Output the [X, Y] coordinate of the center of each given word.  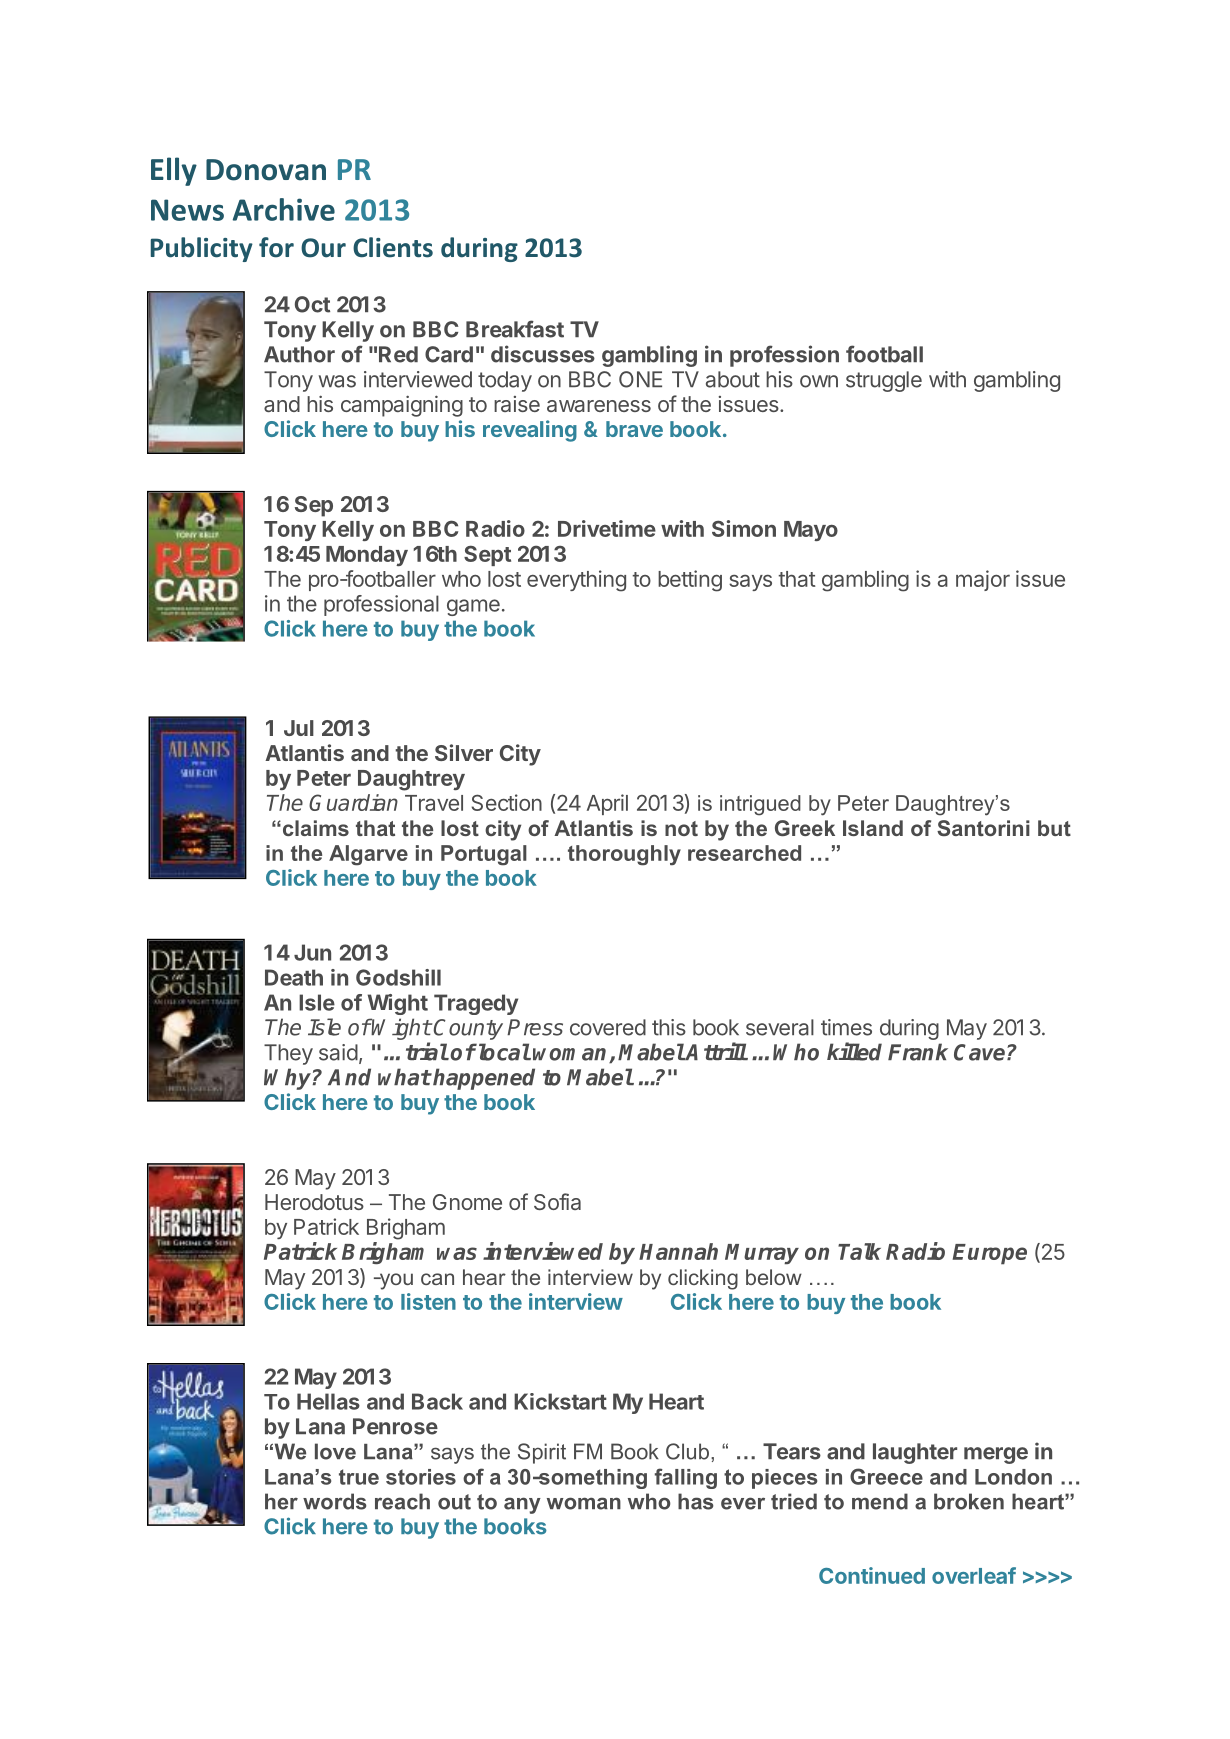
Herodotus [314, 1202]
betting [690, 581]
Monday [367, 556]
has [696, 1501]
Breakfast [515, 329]
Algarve [368, 855]
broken [969, 1501]
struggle [884, 381]
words [335, 1501]
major [983, 580]
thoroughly [624, 855]
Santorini [983, 828]
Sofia [557, 1201]
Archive [284, 209]
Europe [989, 1254]
